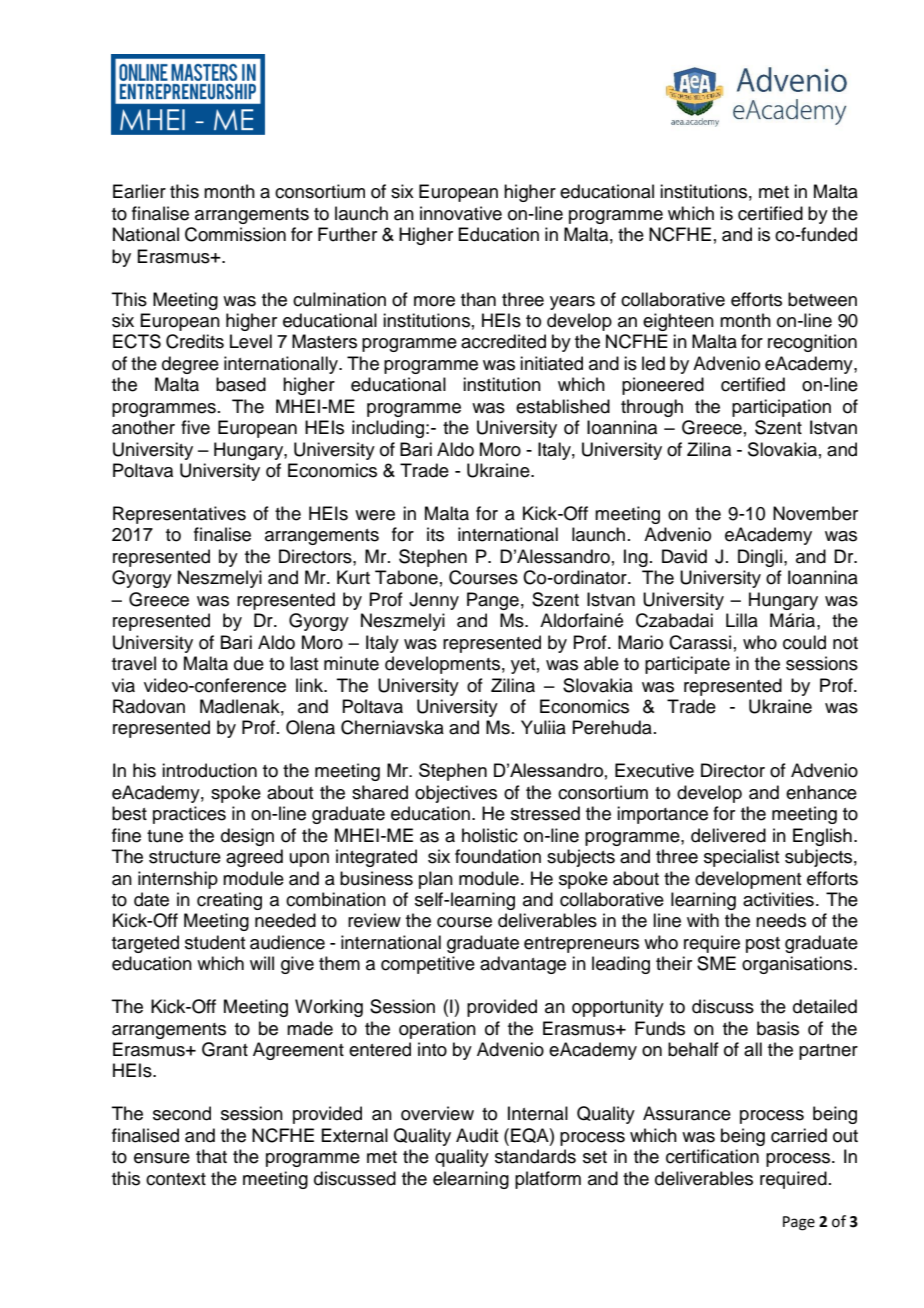 The width and height of the image is (924, 1308). Describe the element at coordinates (149, 706) in the image. I see `Radovan` at that location.
